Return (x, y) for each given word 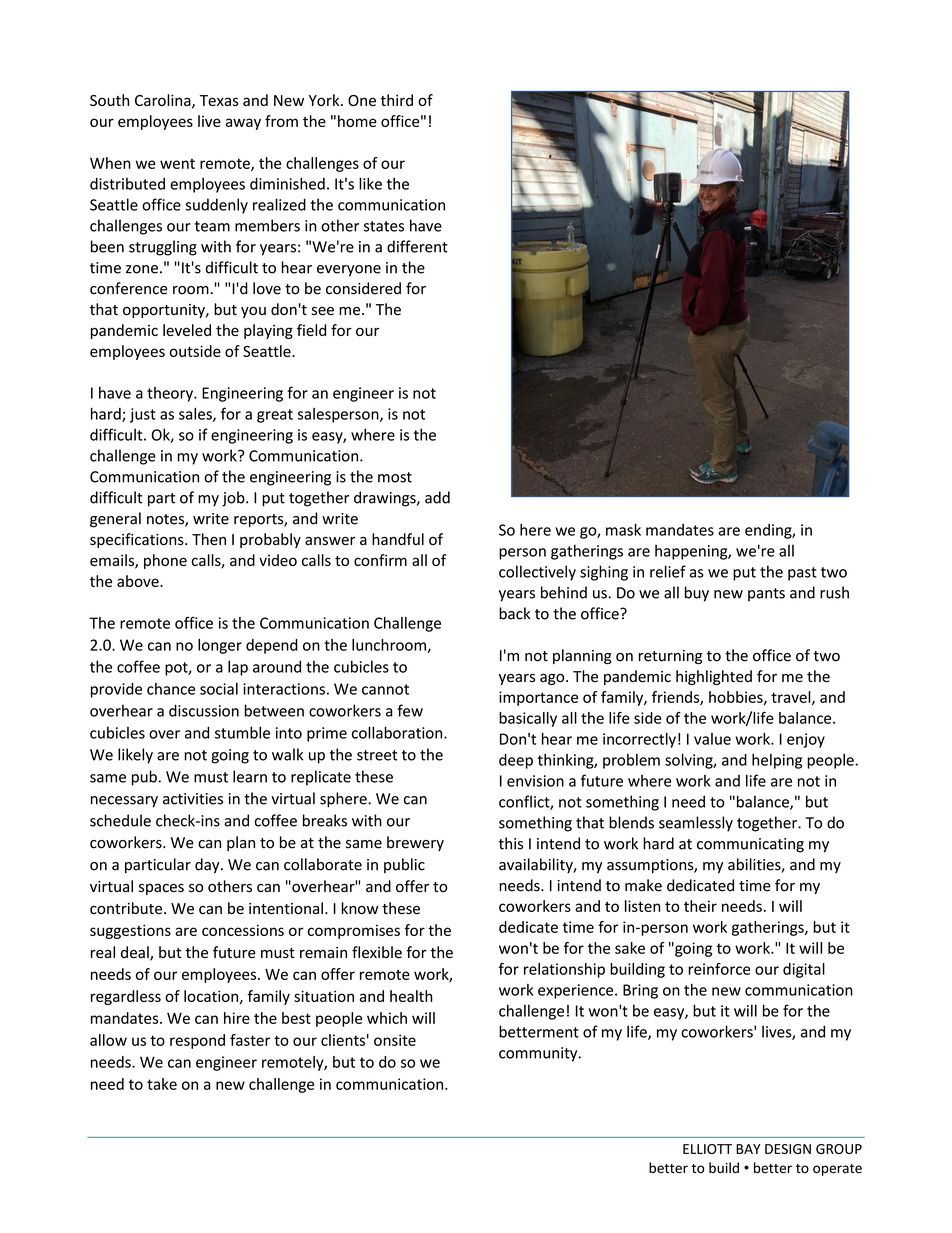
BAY (748, 1149)
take (162, 1084)
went (177, 163)
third (396, 100)
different (417, 246)
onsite (395, 1040)
